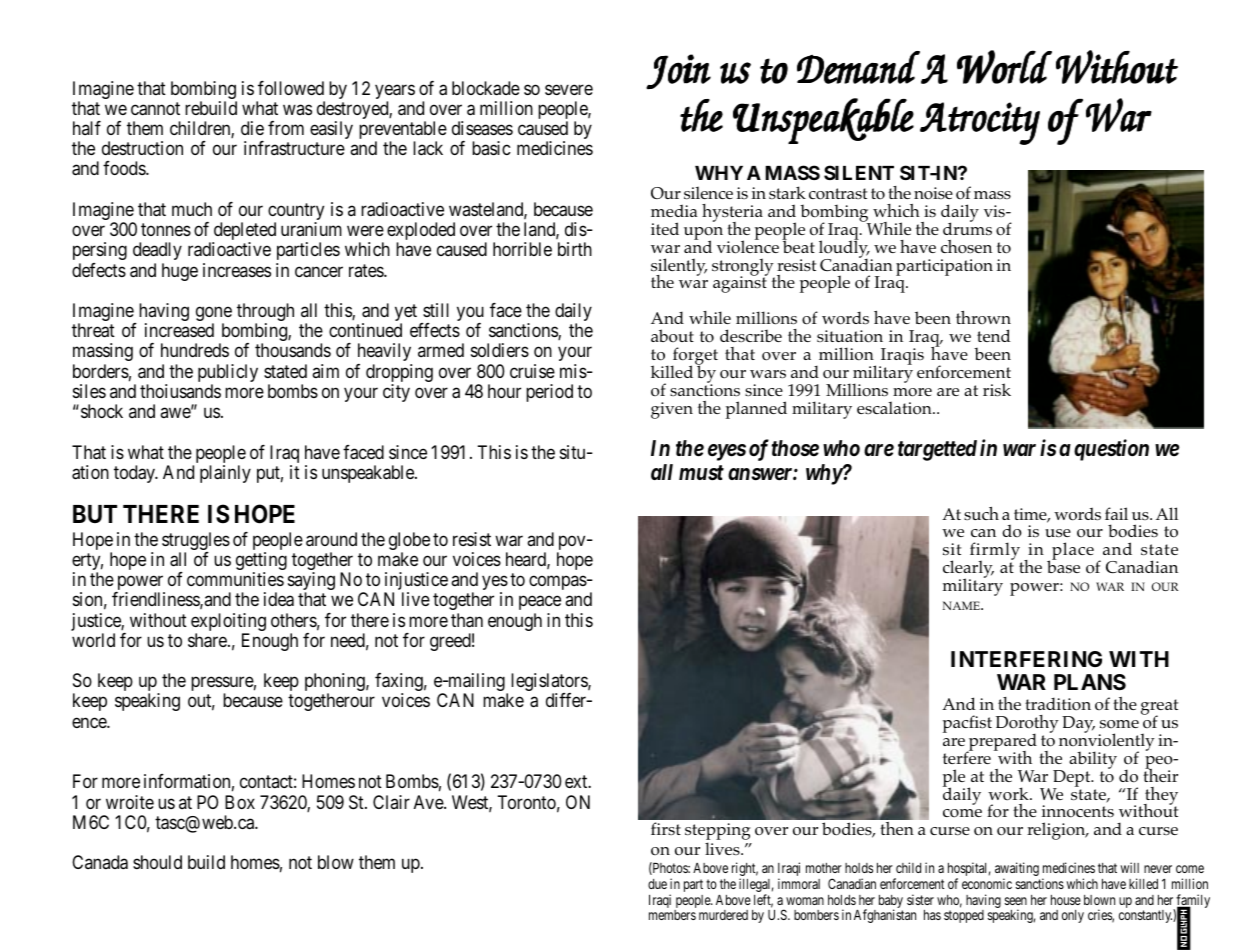 The image size is (1233, 952). What do you see at coordinates (1116, 513) in the screenshot?
I see `fail` at bounding box center [1116, 513].
